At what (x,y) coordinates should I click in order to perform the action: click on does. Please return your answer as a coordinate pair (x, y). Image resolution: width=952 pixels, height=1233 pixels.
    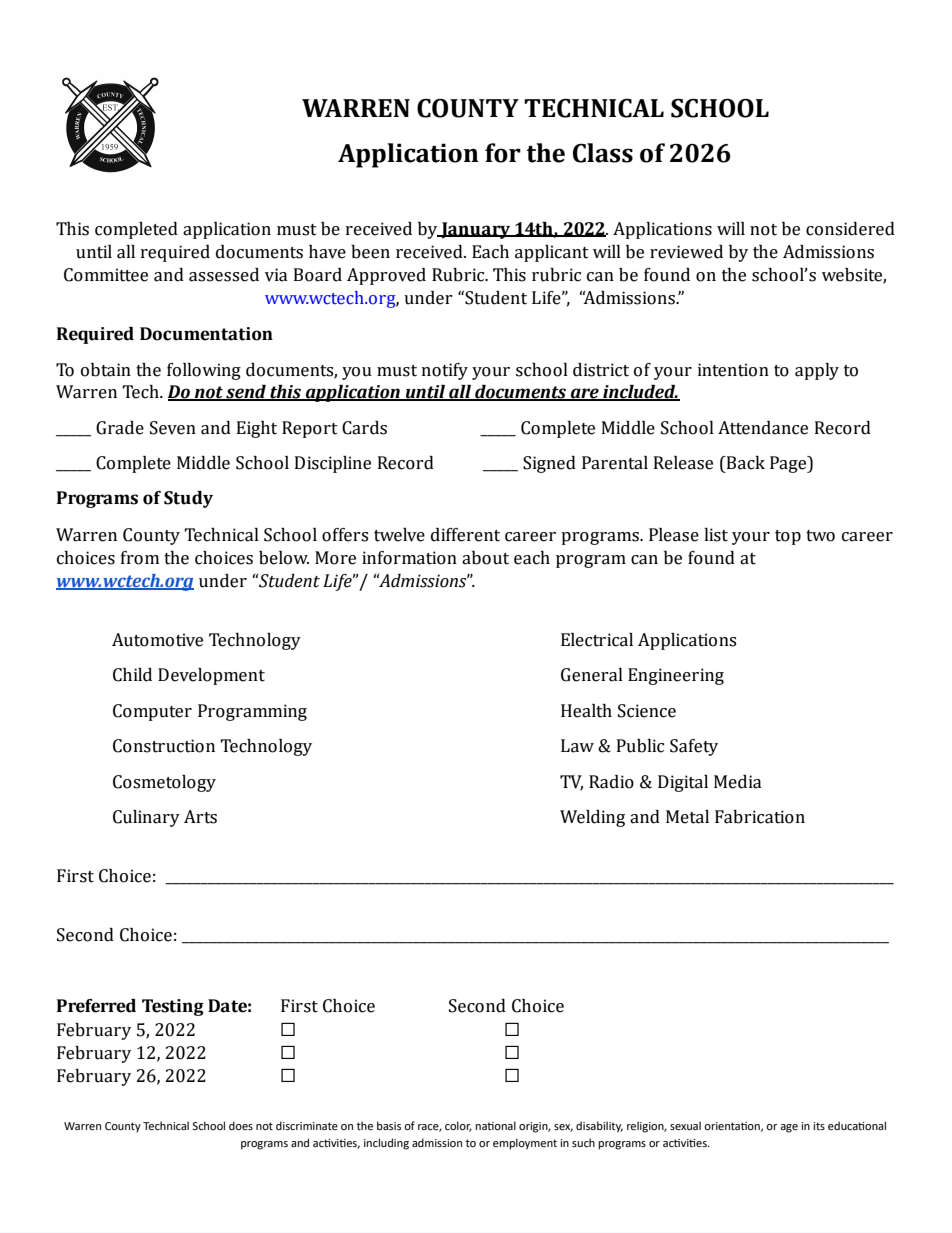
    Looking at the image, I should click on (241, 1125).
